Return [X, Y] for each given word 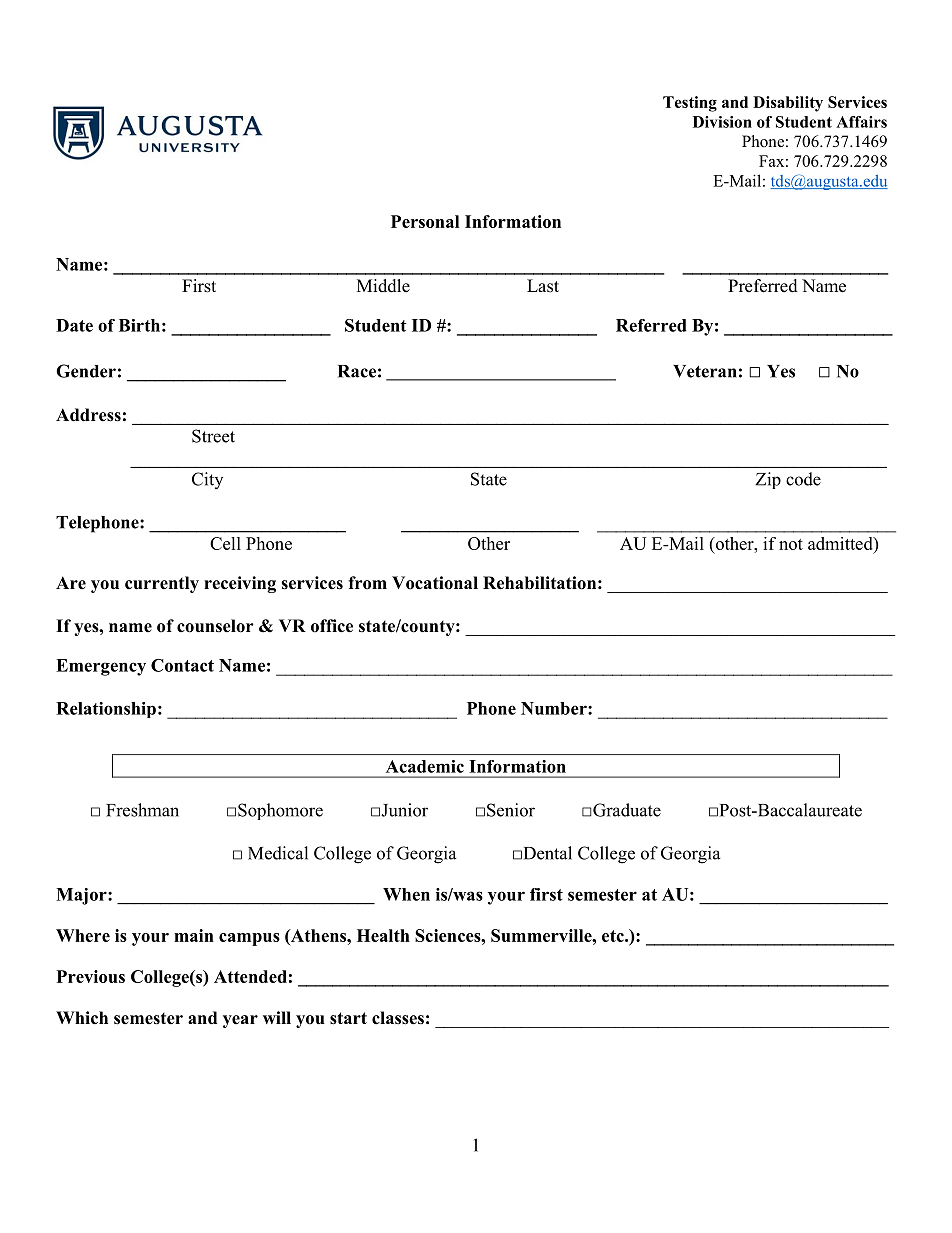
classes [398, 1018]
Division [722, 122]
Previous [91, 976]
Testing [690, 104]
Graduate [627, 810]
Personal [425, 221]
